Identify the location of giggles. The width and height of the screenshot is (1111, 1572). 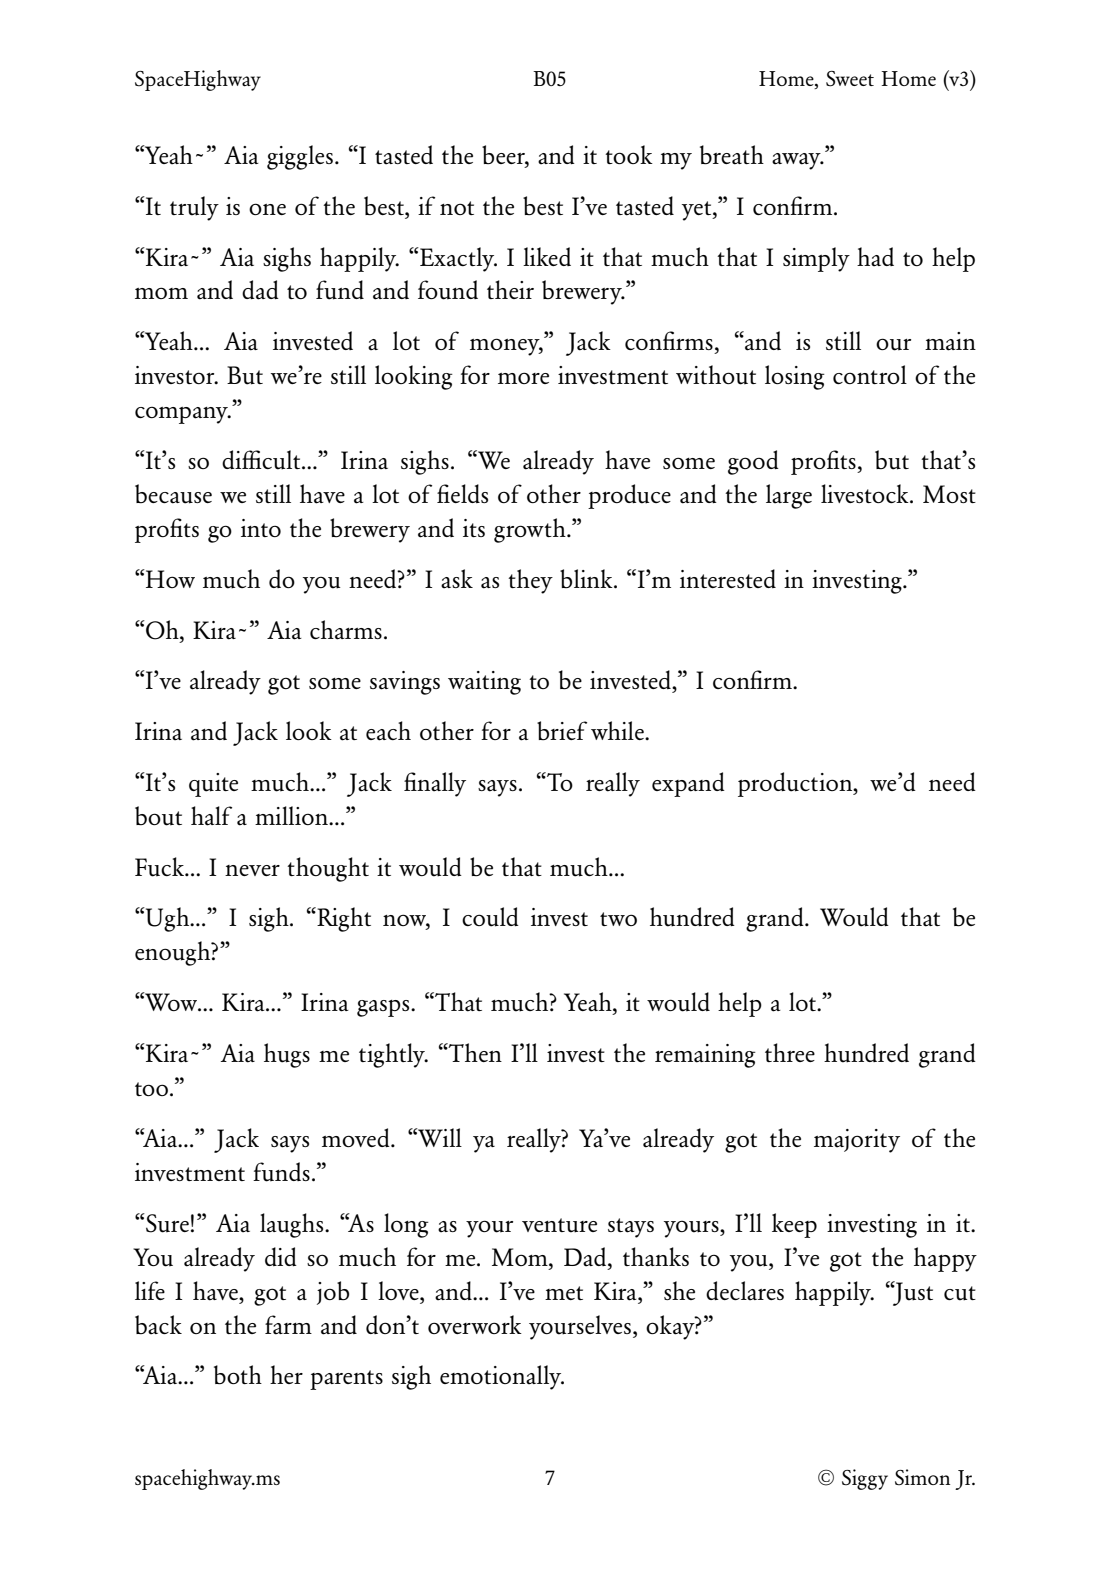
(300, 157).
